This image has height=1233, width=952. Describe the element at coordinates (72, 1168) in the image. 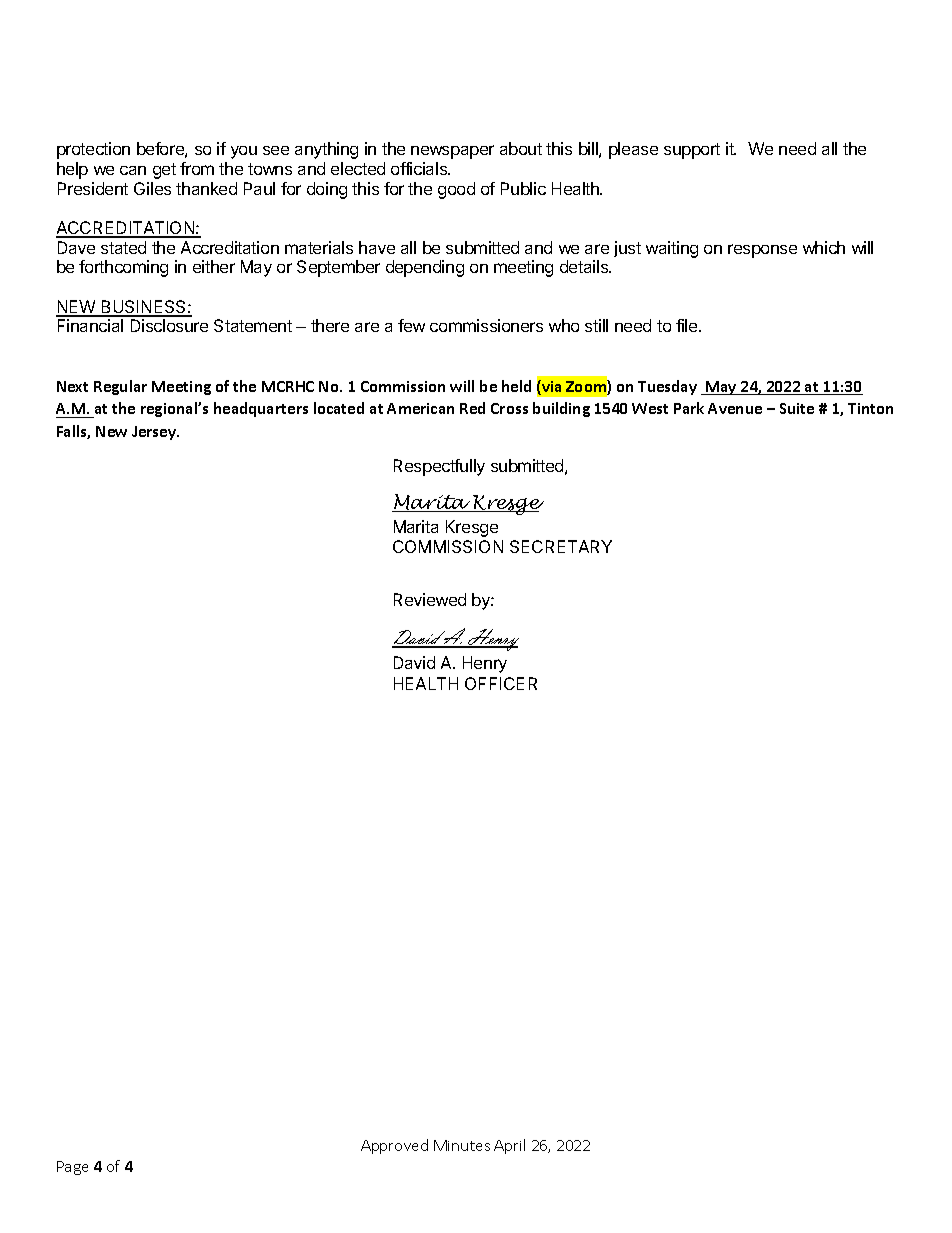

I see `Page` at that location.
